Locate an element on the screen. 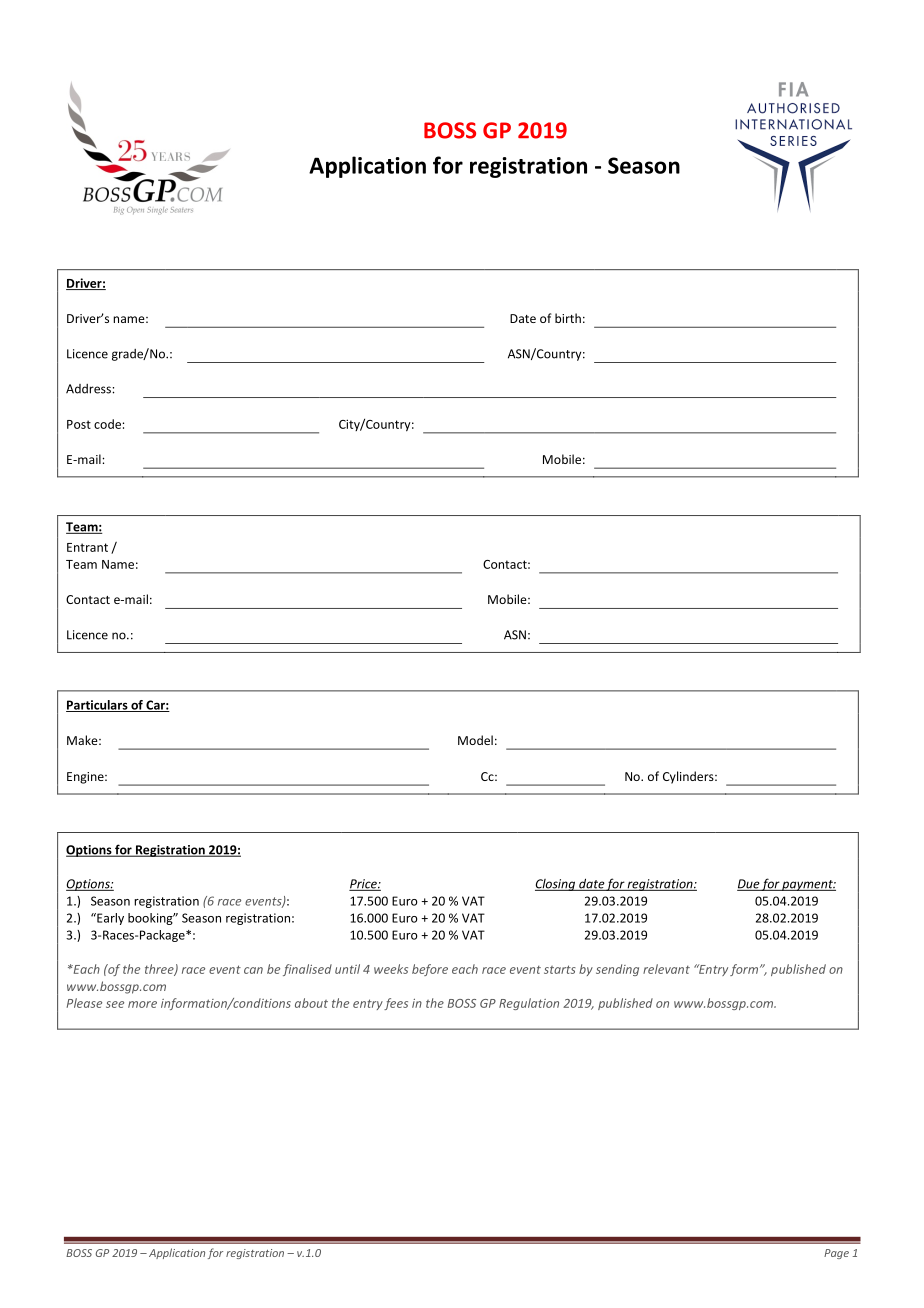  Page is located at coordinates (836, 1254).
